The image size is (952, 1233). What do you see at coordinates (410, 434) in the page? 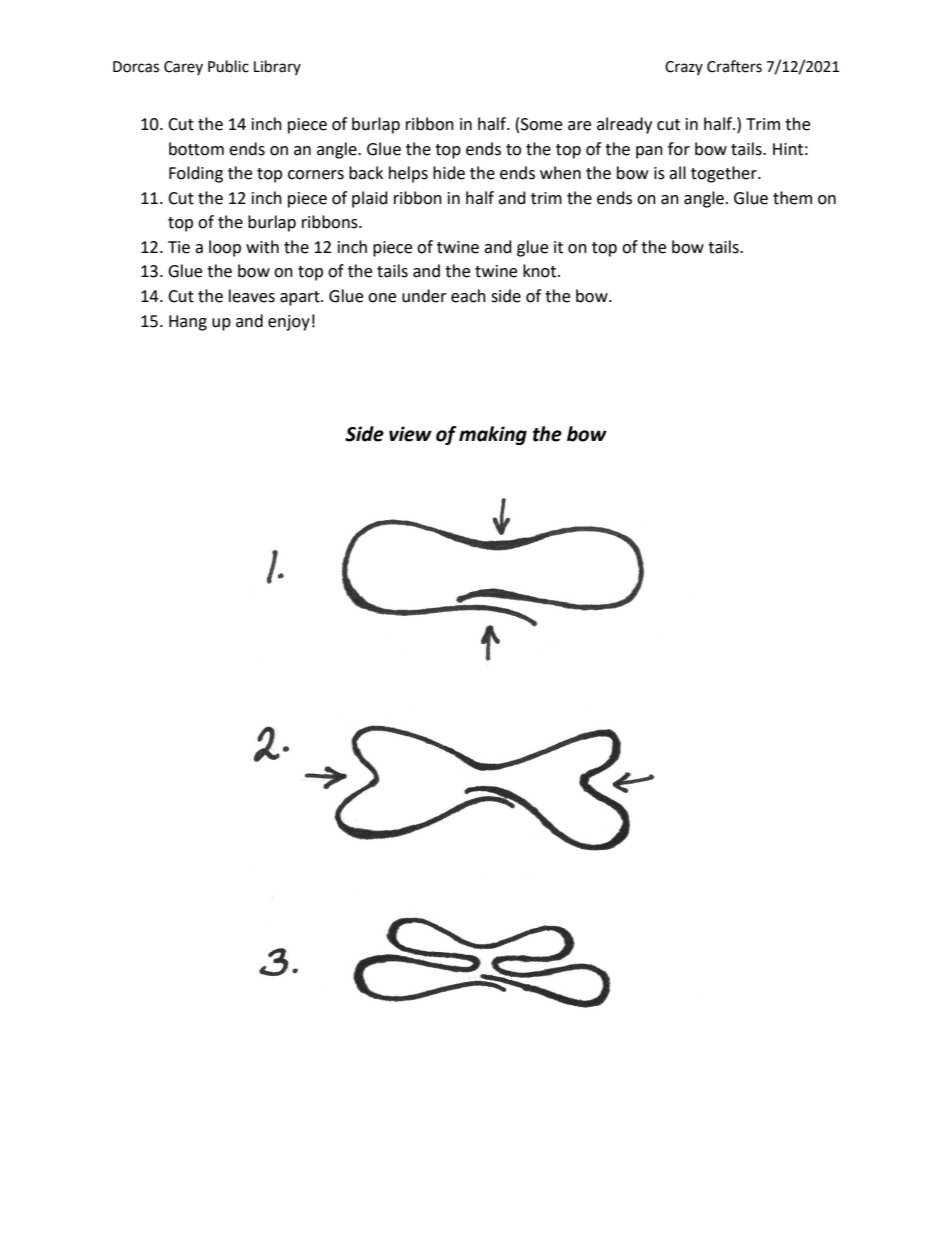
I see `view` at bounding box center [410, 434].
